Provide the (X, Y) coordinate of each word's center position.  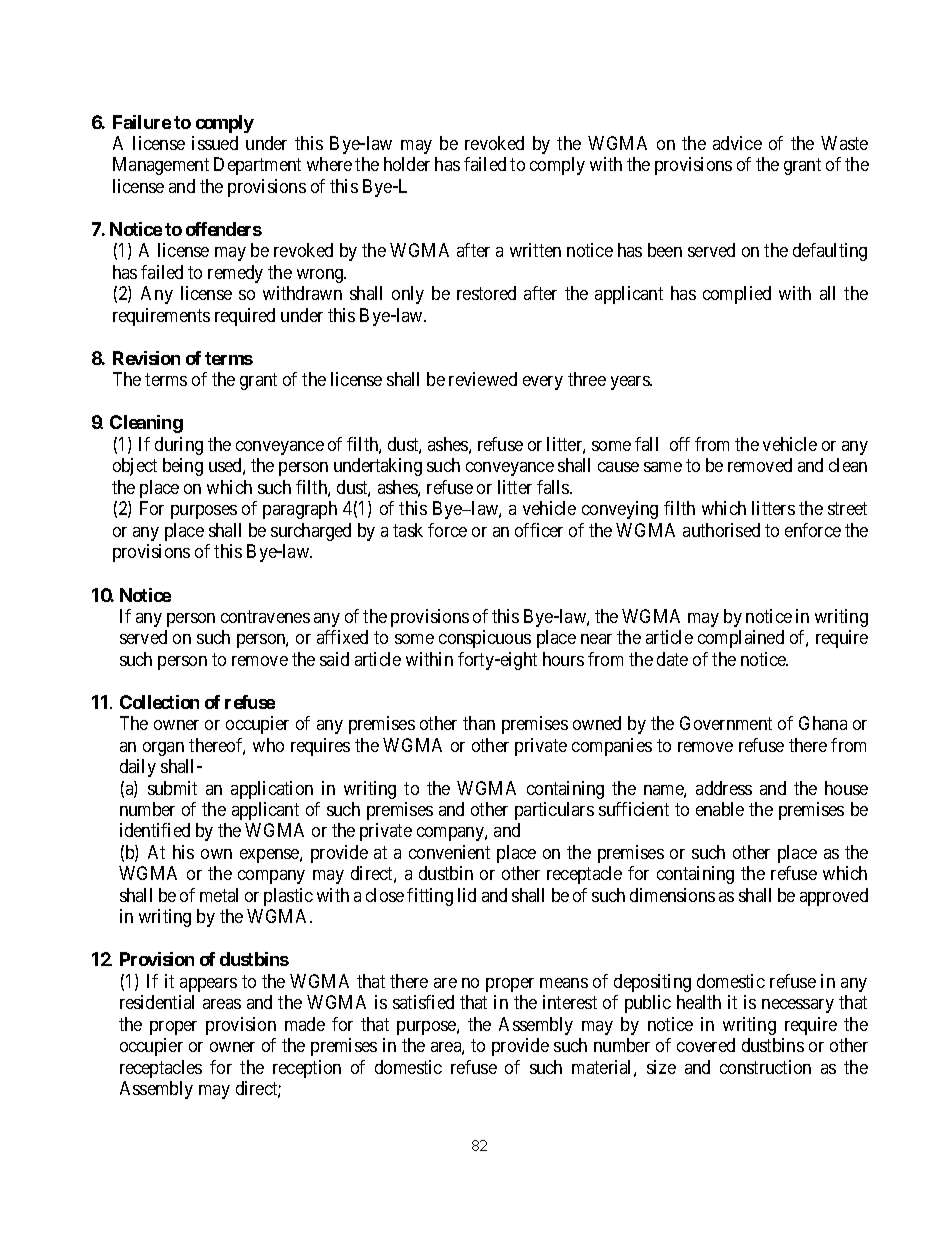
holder (407, 164)
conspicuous (485, 639)
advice (737, 143)
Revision (146, 358)
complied (737, 295)
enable (720, 809)
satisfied (423, 1002)
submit (172, 788)
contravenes (265, 616)
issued (215, 143)
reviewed (483, 379)
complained (741, 639)
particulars (554, 811)
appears (208, 985)
